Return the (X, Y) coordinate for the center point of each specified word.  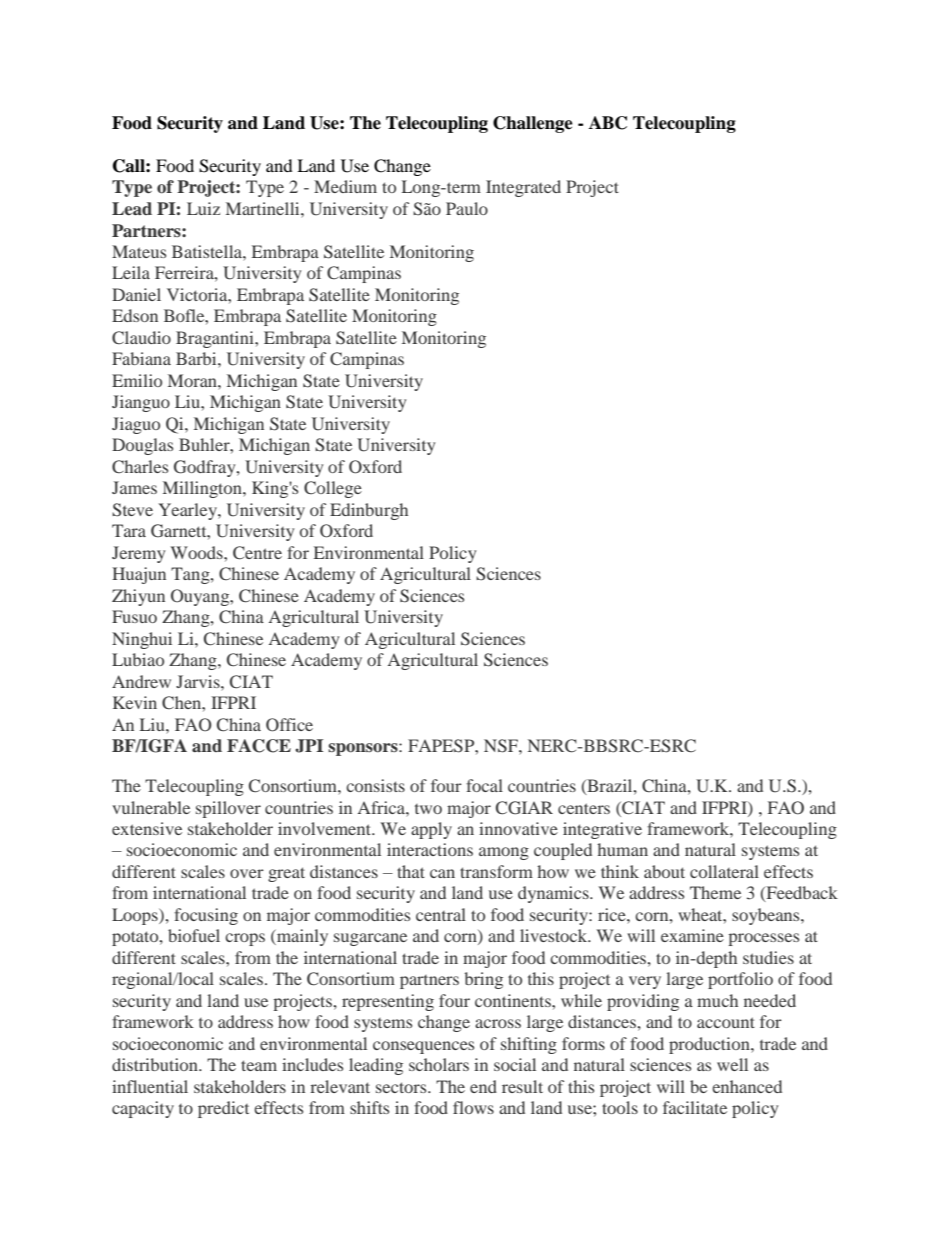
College (333, 489)
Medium (345, 186)
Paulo (467, 208)
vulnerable (151, 807)
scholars (439, 1064)
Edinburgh (369, 511)
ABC (608, 123)
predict (223, 1109)
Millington (203, 489)
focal (484, 785)
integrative (602, 830)
